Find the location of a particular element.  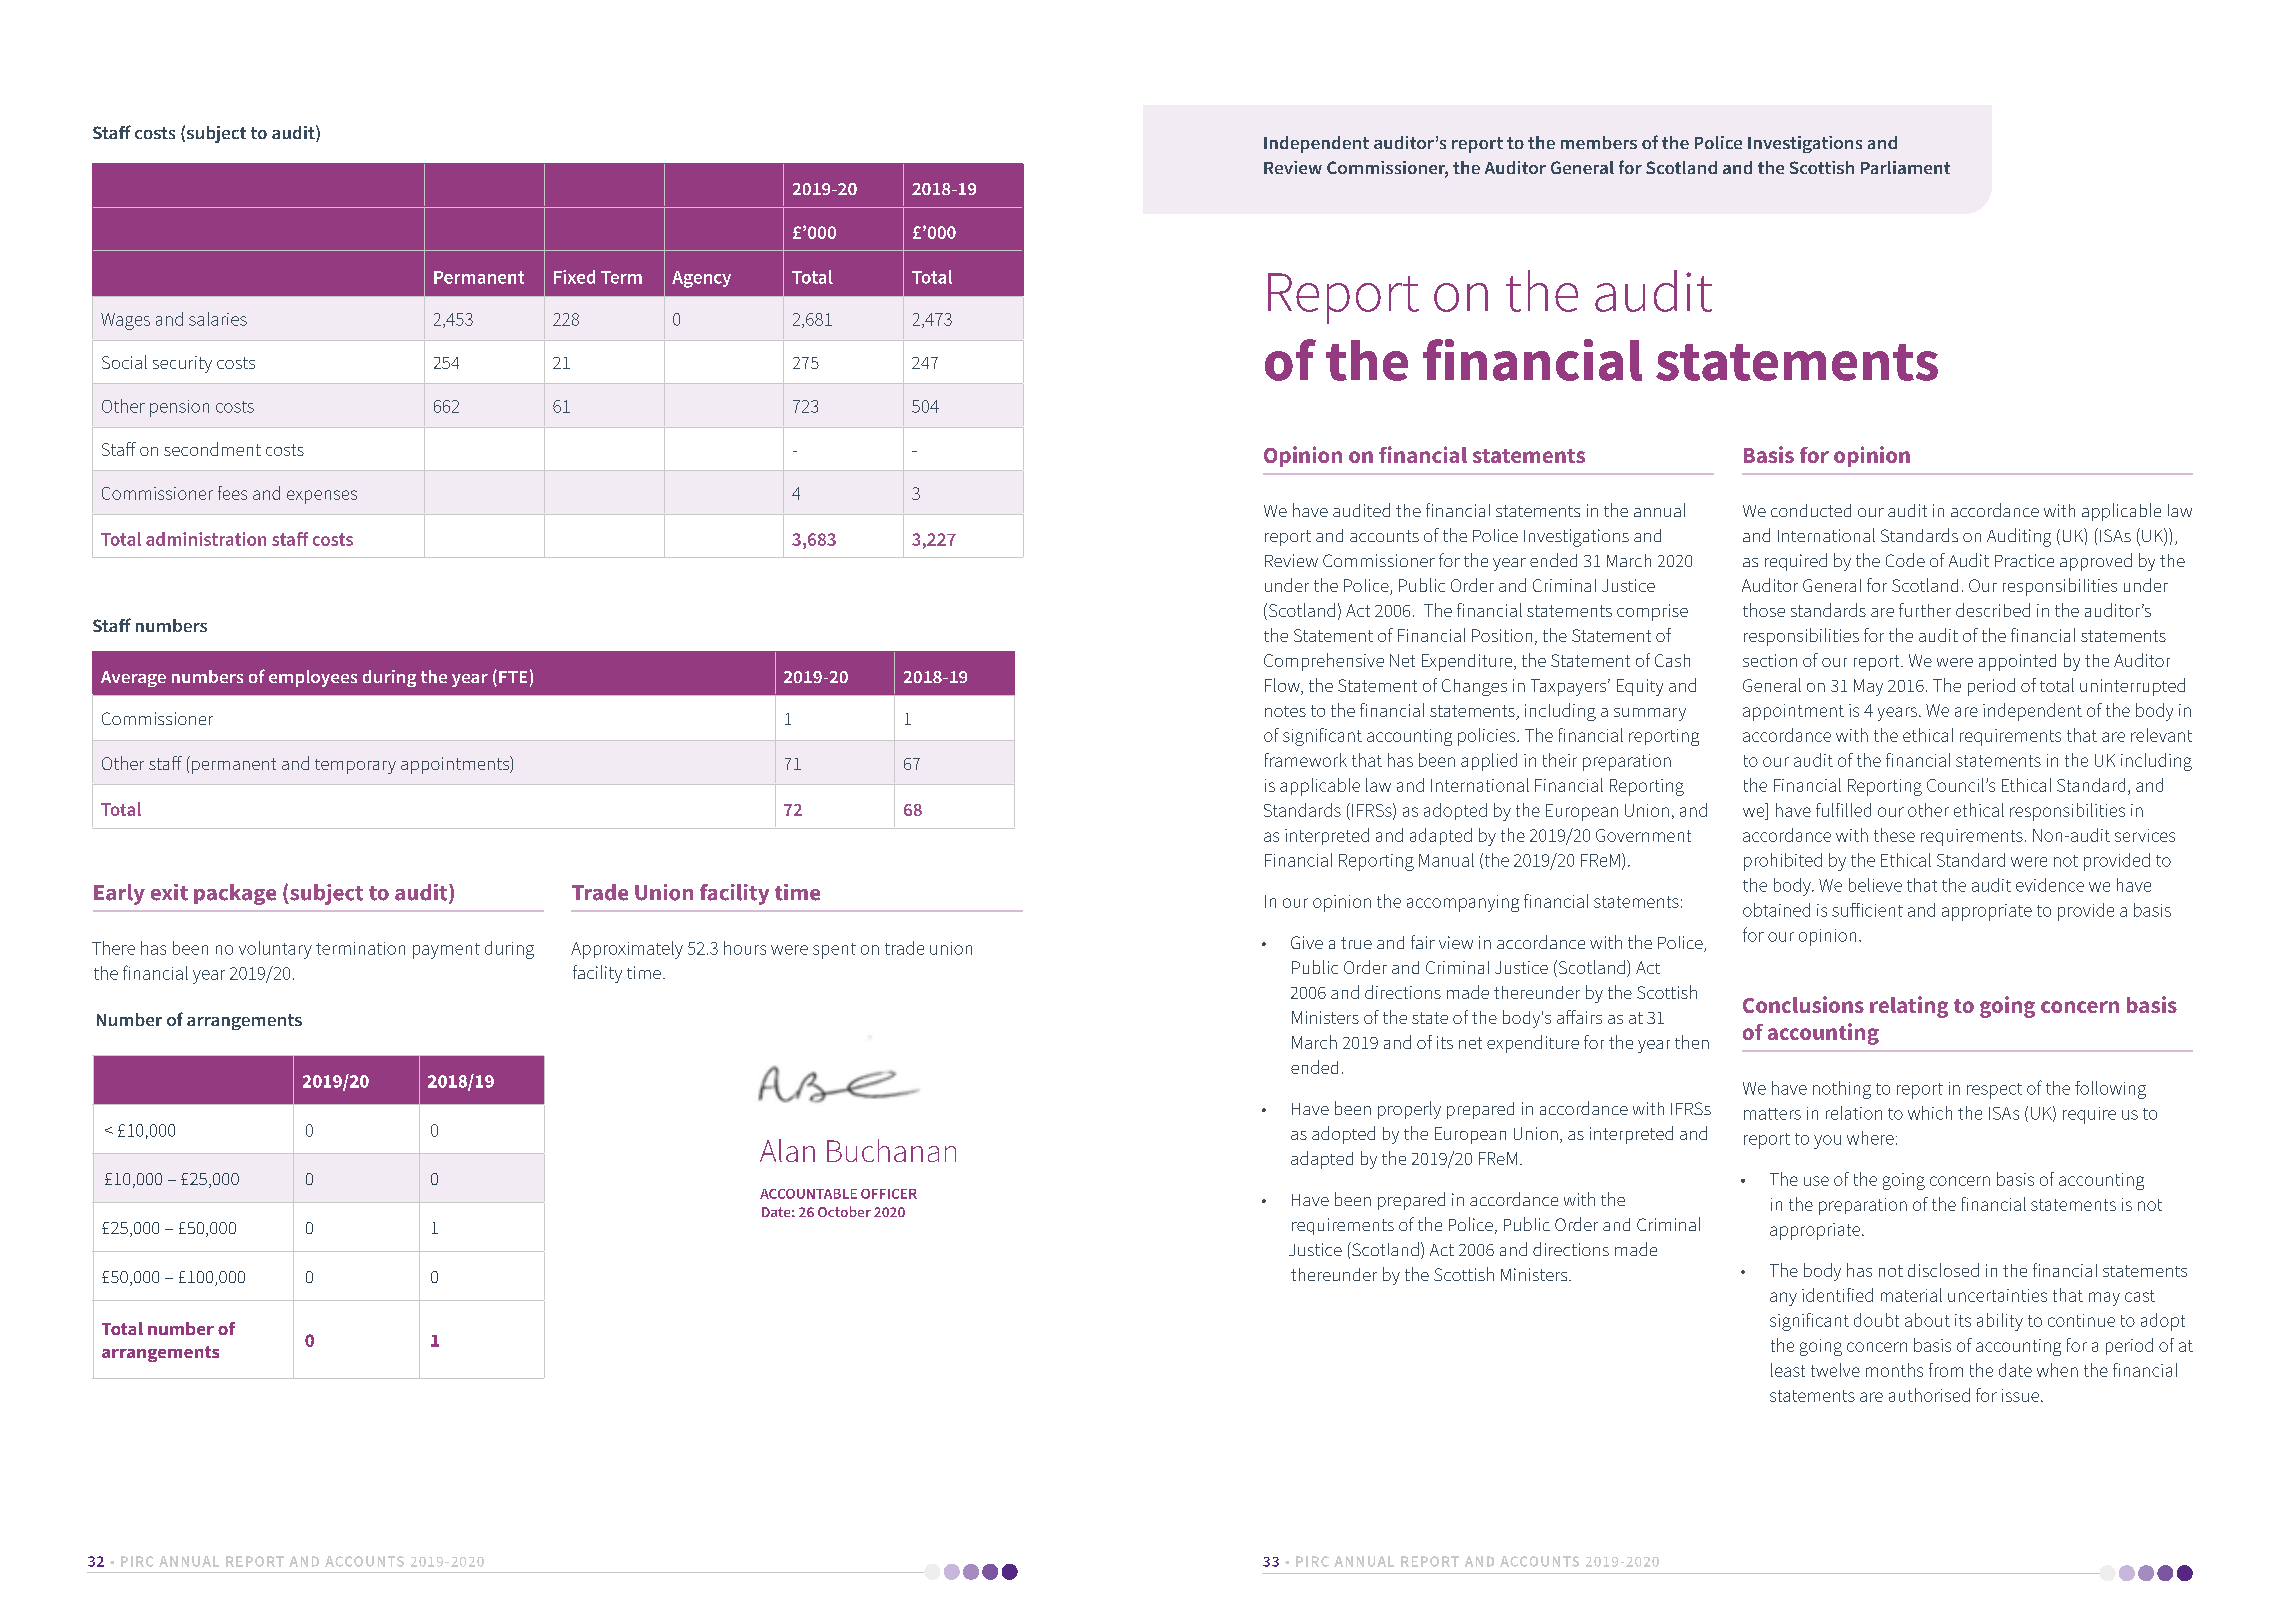

framework is located at coordinates (1306, 760).
